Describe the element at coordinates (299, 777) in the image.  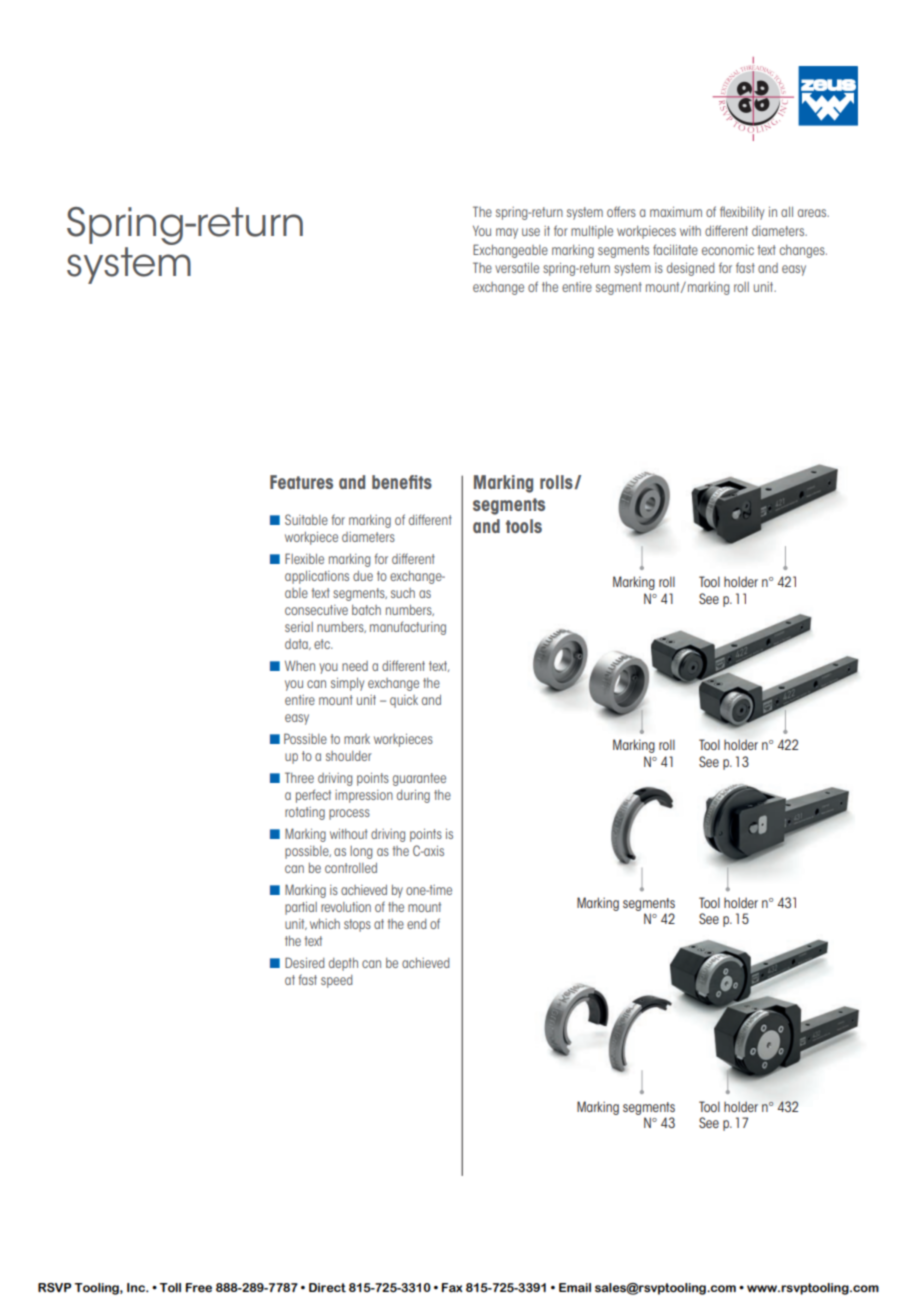
I see `Three` at that location.
